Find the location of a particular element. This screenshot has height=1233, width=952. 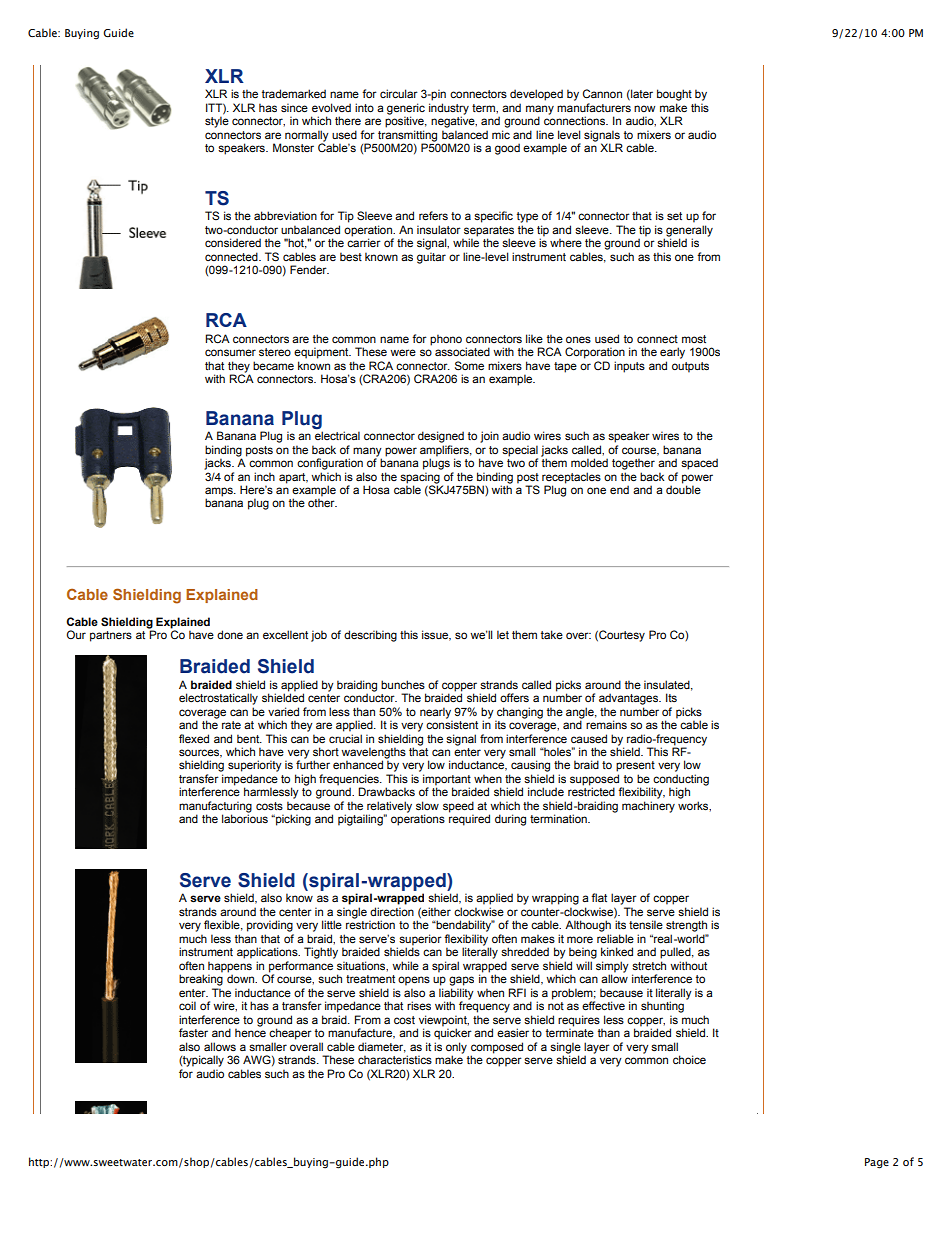

spaced is located at coordinates (699, 464).
